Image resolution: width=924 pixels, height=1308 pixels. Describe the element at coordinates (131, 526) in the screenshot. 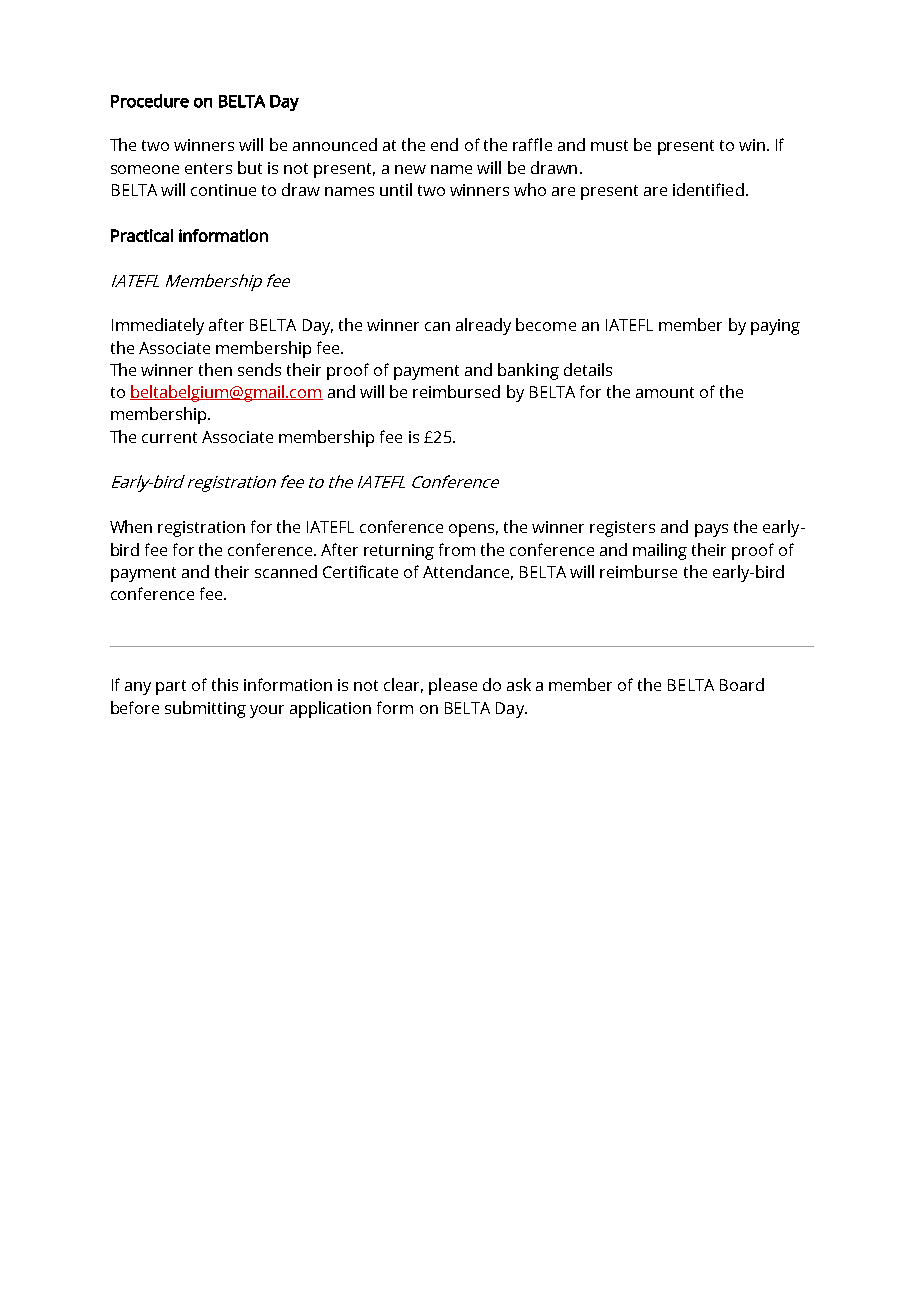

I see `When` at that location.
